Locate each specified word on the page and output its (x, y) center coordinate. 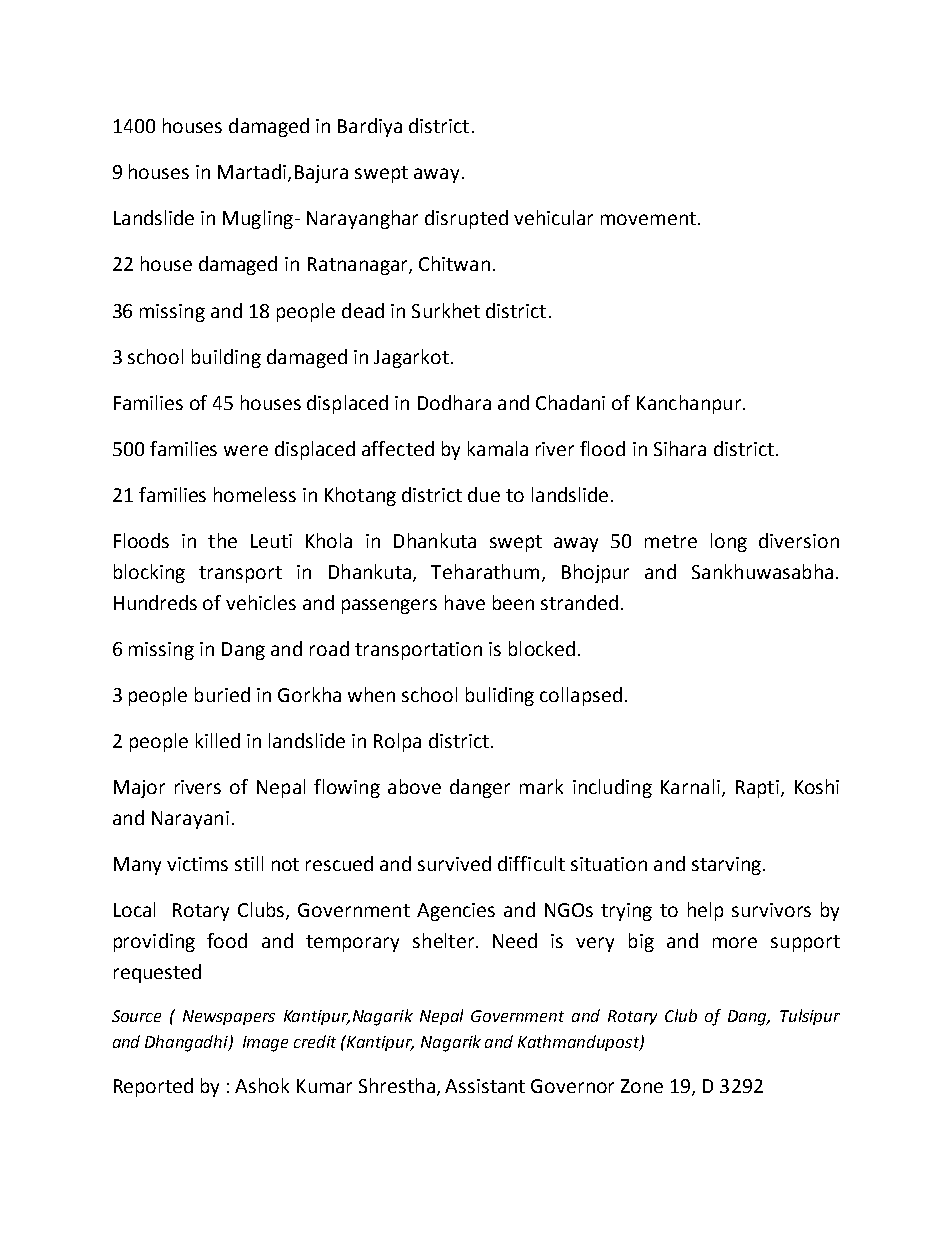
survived (454, 863)
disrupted (466, 219)
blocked (542, 648)
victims (197, 864)
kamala (498, 448)
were (246, 450)
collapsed (581, 696)
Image (265, 1044)
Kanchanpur (689, 404)
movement (648, 218)
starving (728, 866)
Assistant (485, 1086)
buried (222, 694)
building (226, 358)
